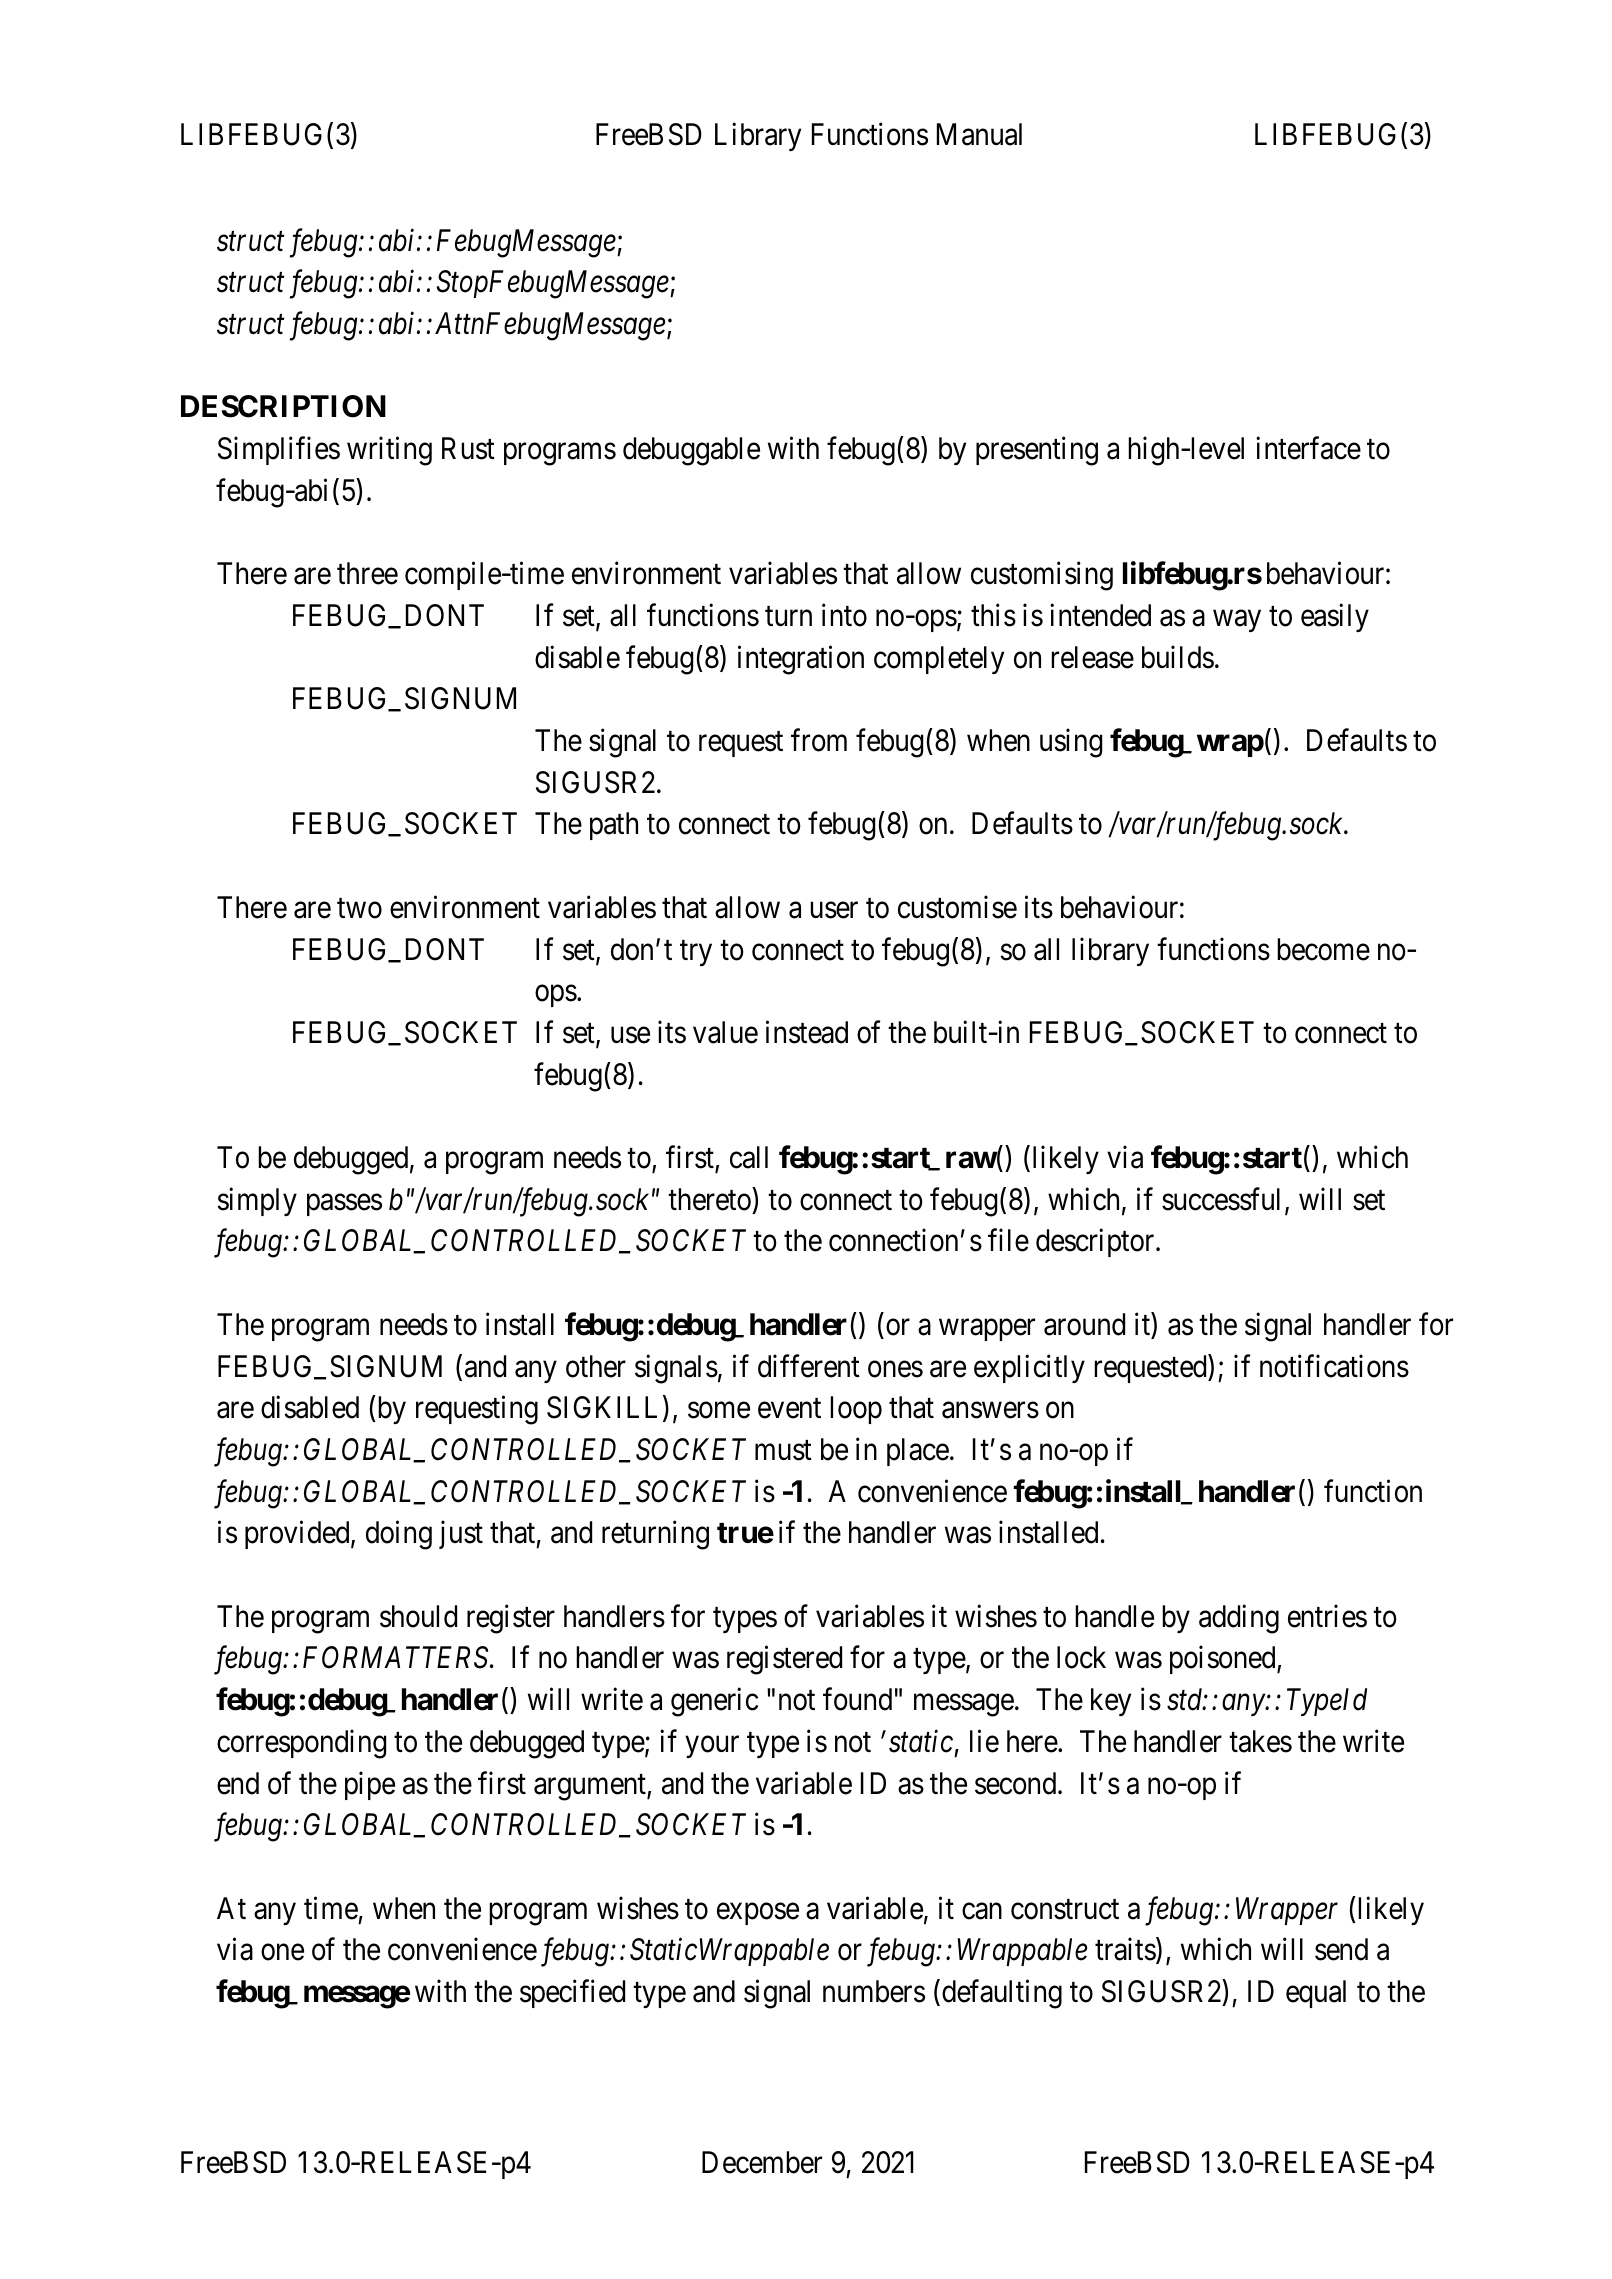 This image has height=2279, width=1612. I want to click on simply, so click(257, 1201).
